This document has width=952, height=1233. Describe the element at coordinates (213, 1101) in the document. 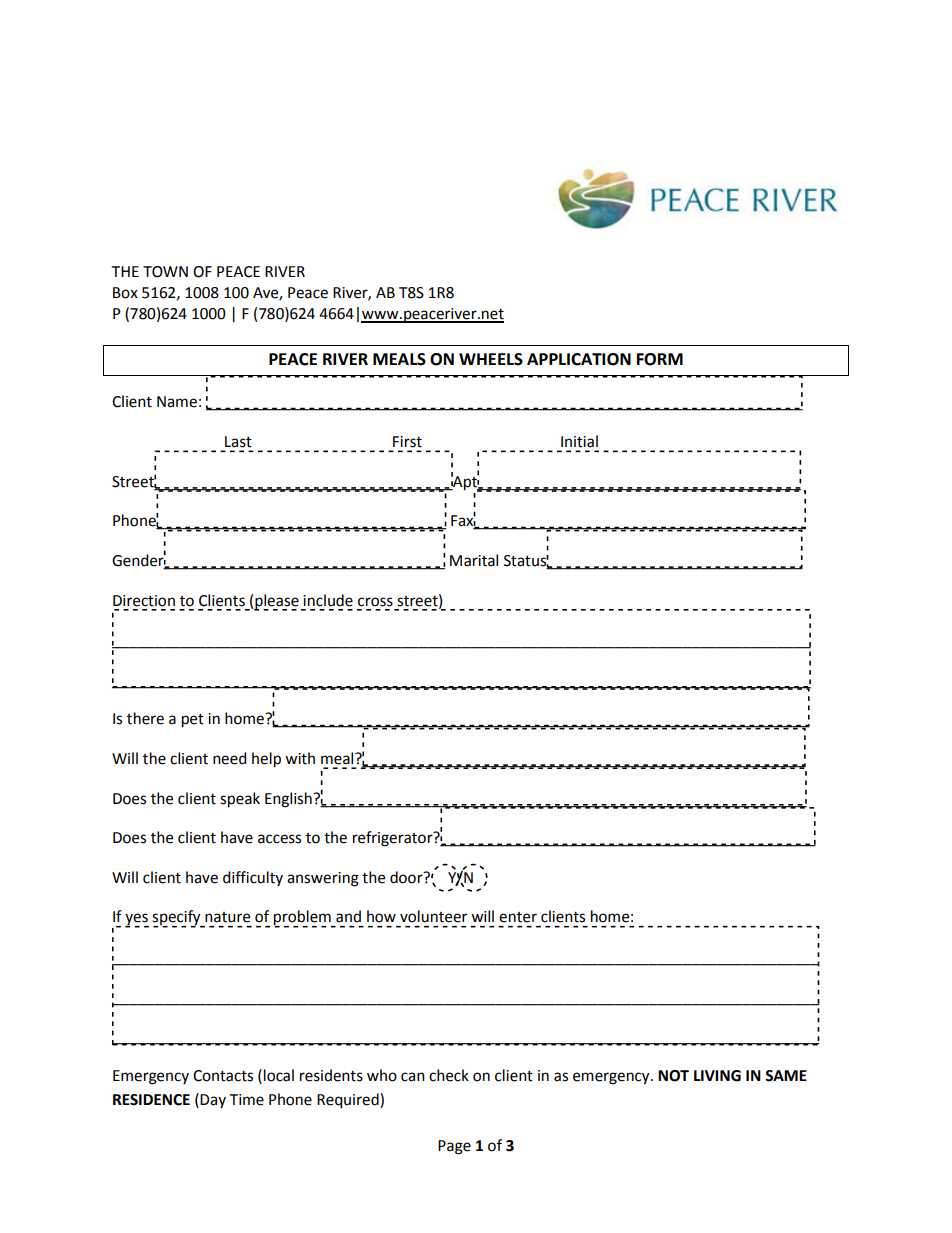

I see `Day` at that location.
